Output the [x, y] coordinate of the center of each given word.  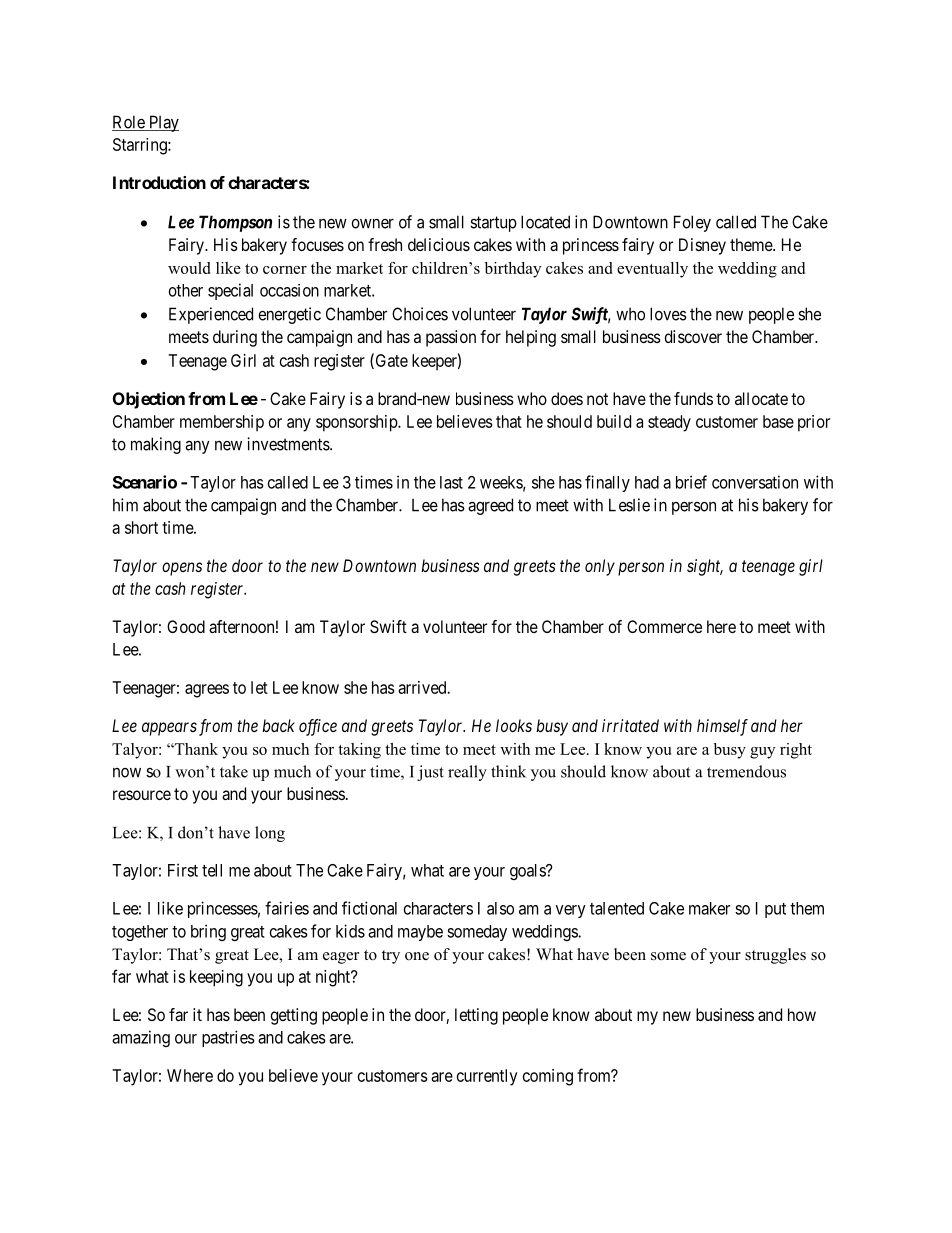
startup [493, 224]
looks [514, 725]
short [141, 527]
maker [709, 908]
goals [528, 872]
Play [163, 123]
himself [722, 727]
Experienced [211, 315]
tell [212, 870]
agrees [207, 691]
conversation [755, 482]
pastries [228, 1038]
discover [693, 336]
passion [451, 338]
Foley [692, 223]
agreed [490, 506]
